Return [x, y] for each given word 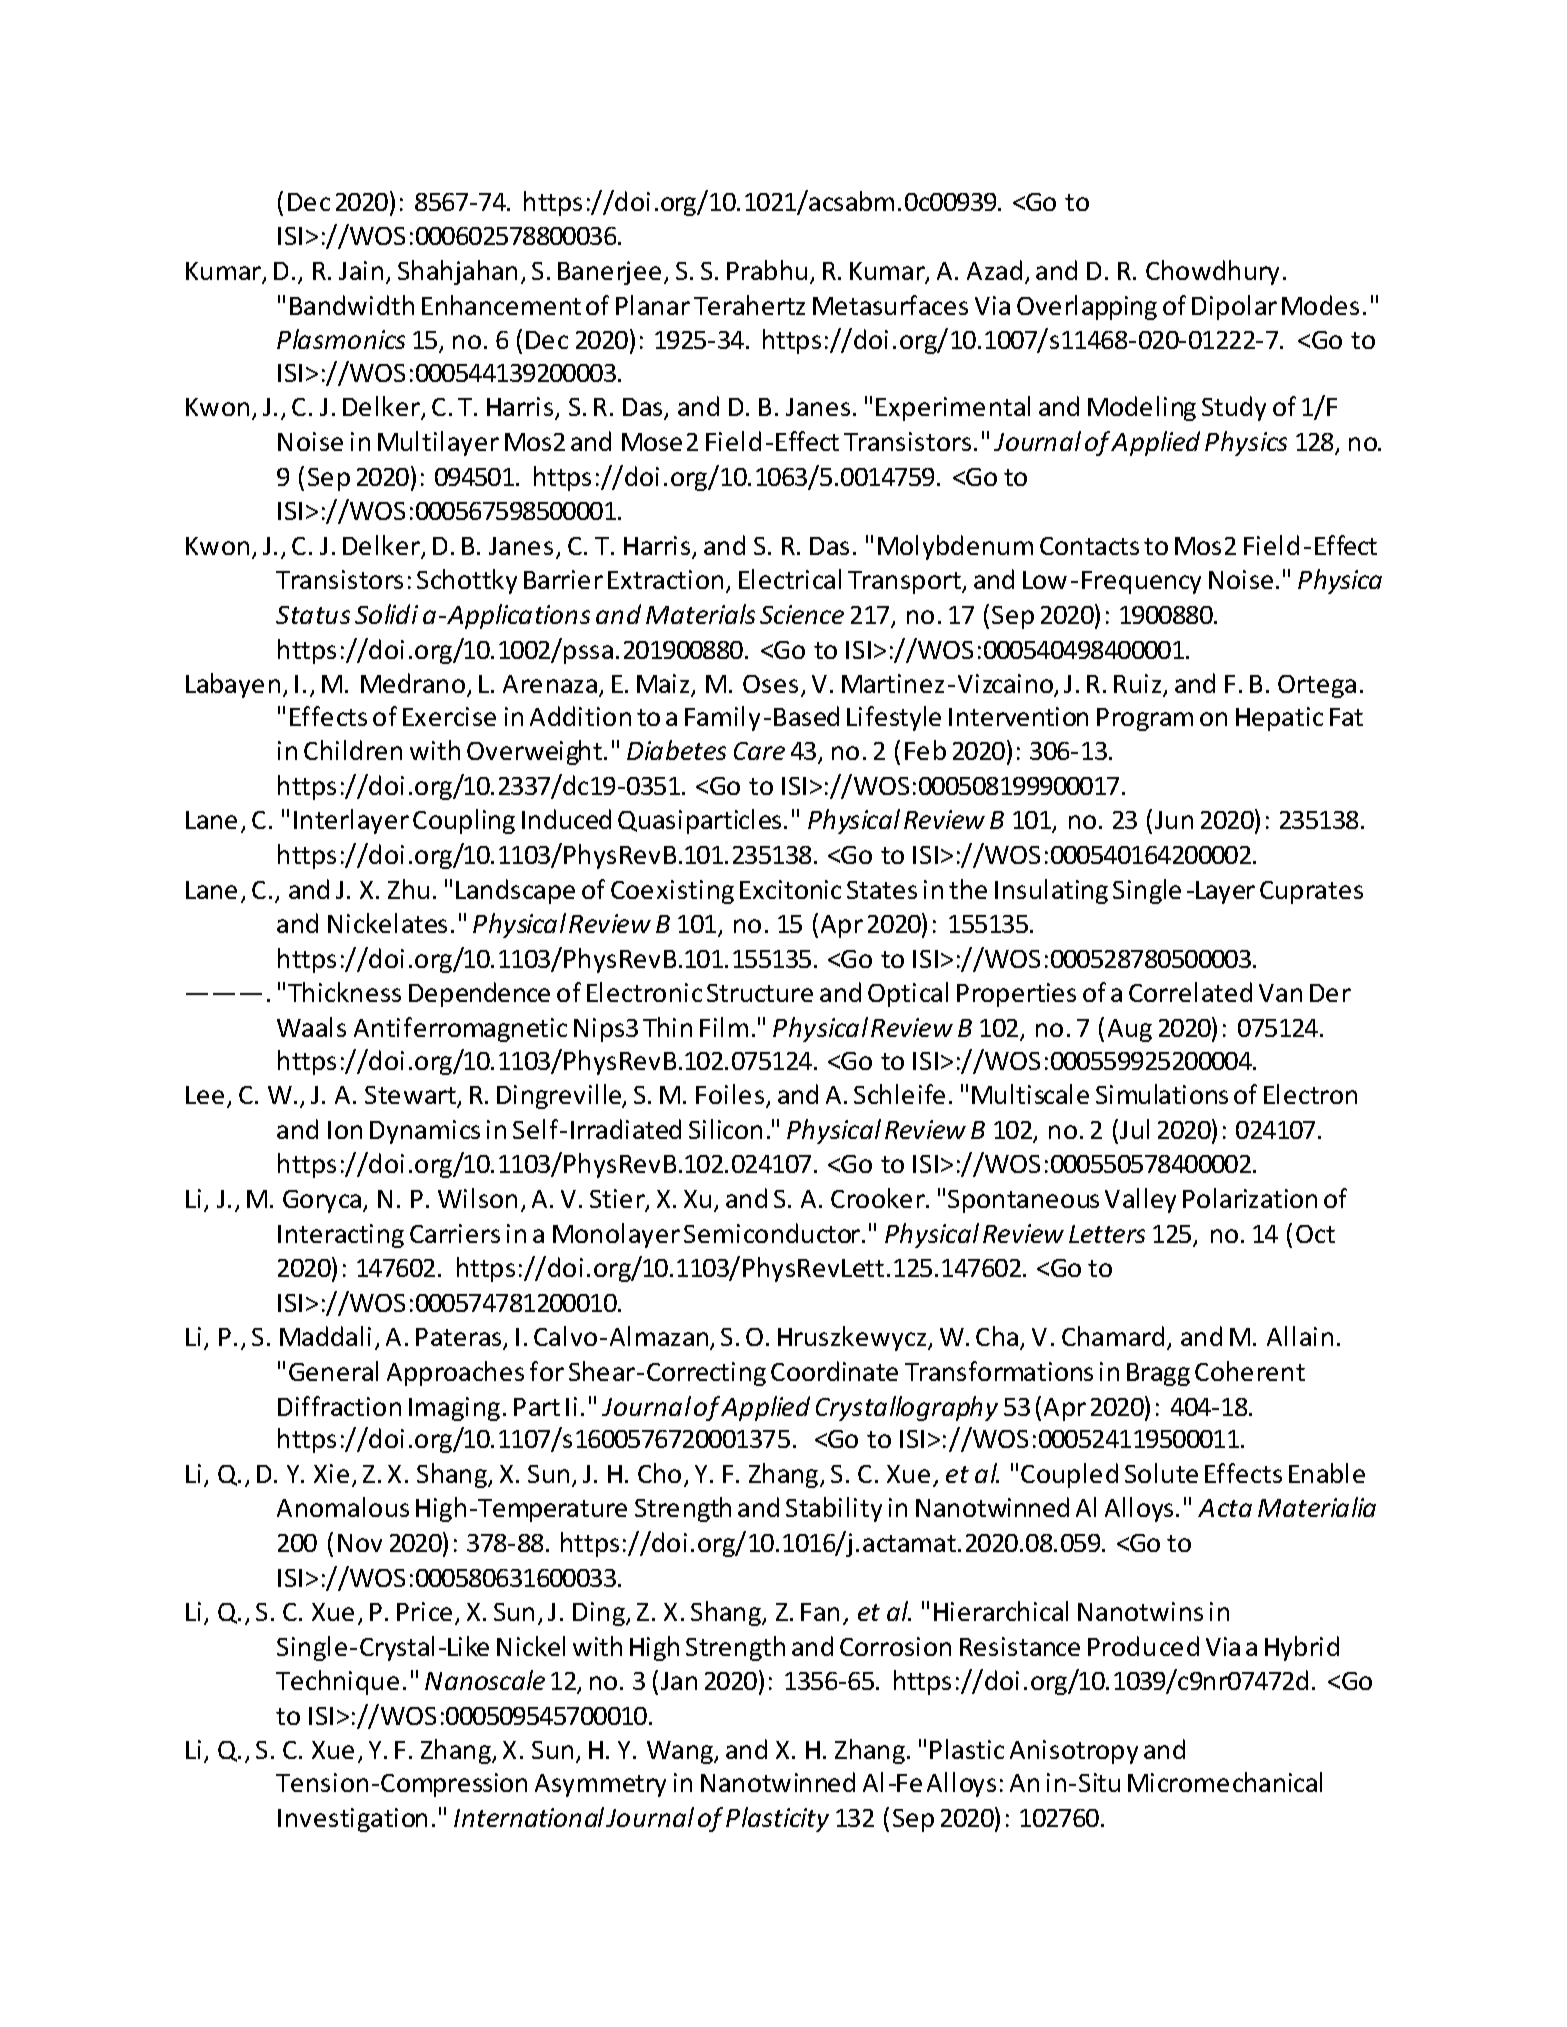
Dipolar [1234, 307]
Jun [1174, 820]
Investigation [352, 1820]
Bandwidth [352, 305]
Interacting [341, 1236]
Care [759, 751]
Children [353, 750]
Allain [1300, 1336]
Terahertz [749, 305]
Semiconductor [773, 1233]
